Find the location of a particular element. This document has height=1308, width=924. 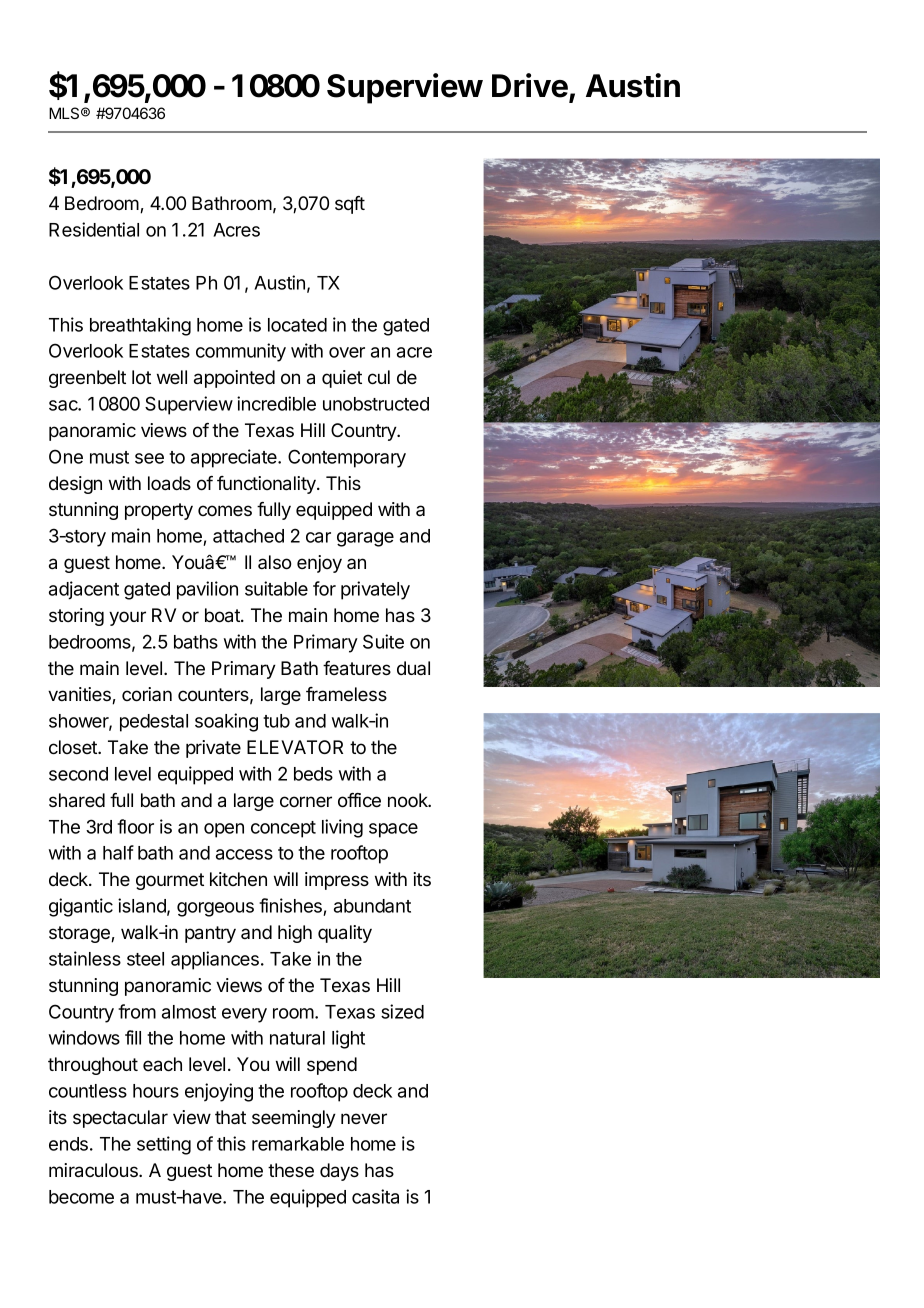

Drive is located at coordinates (530, 85).
